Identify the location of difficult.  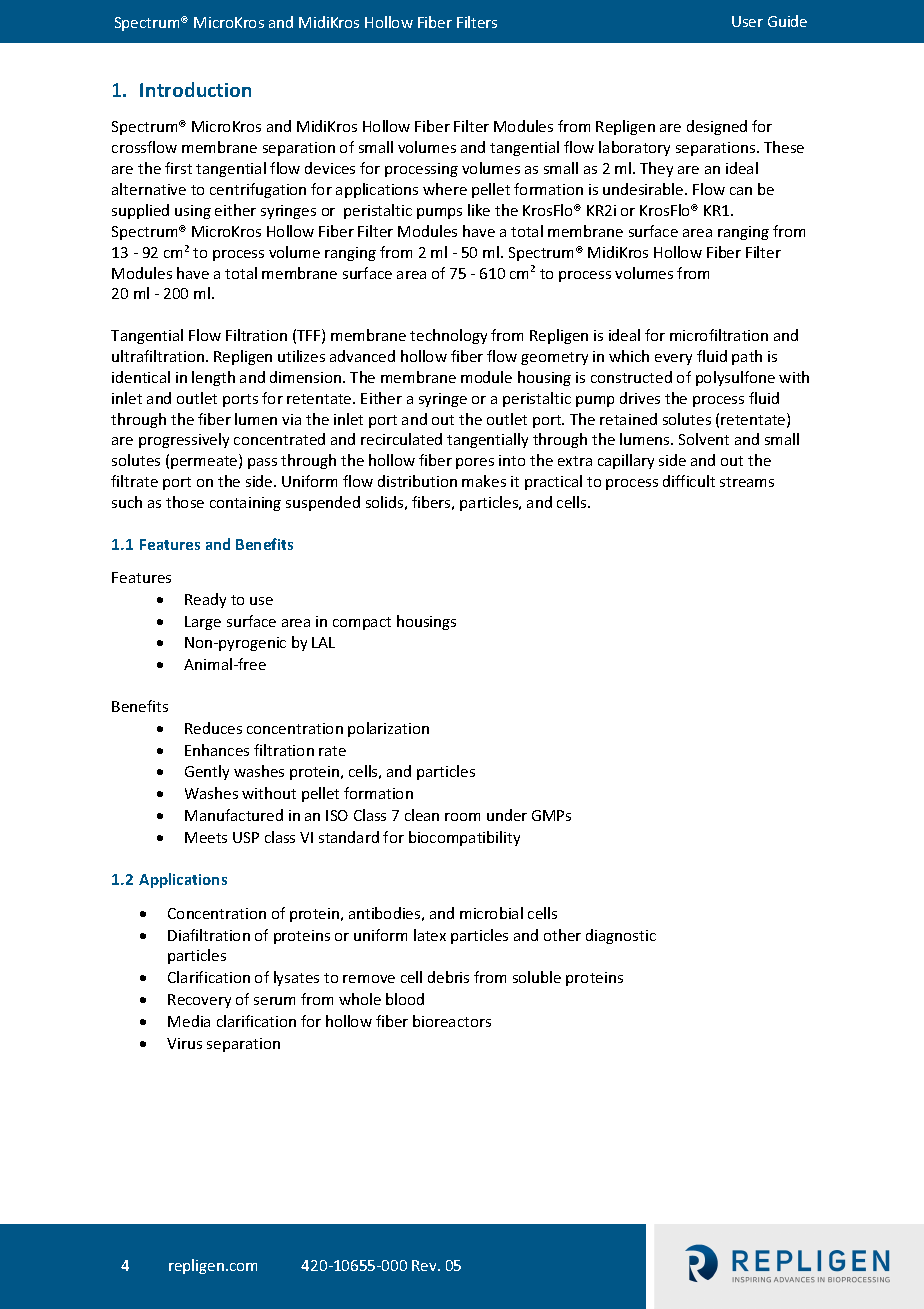
(689, 481).
